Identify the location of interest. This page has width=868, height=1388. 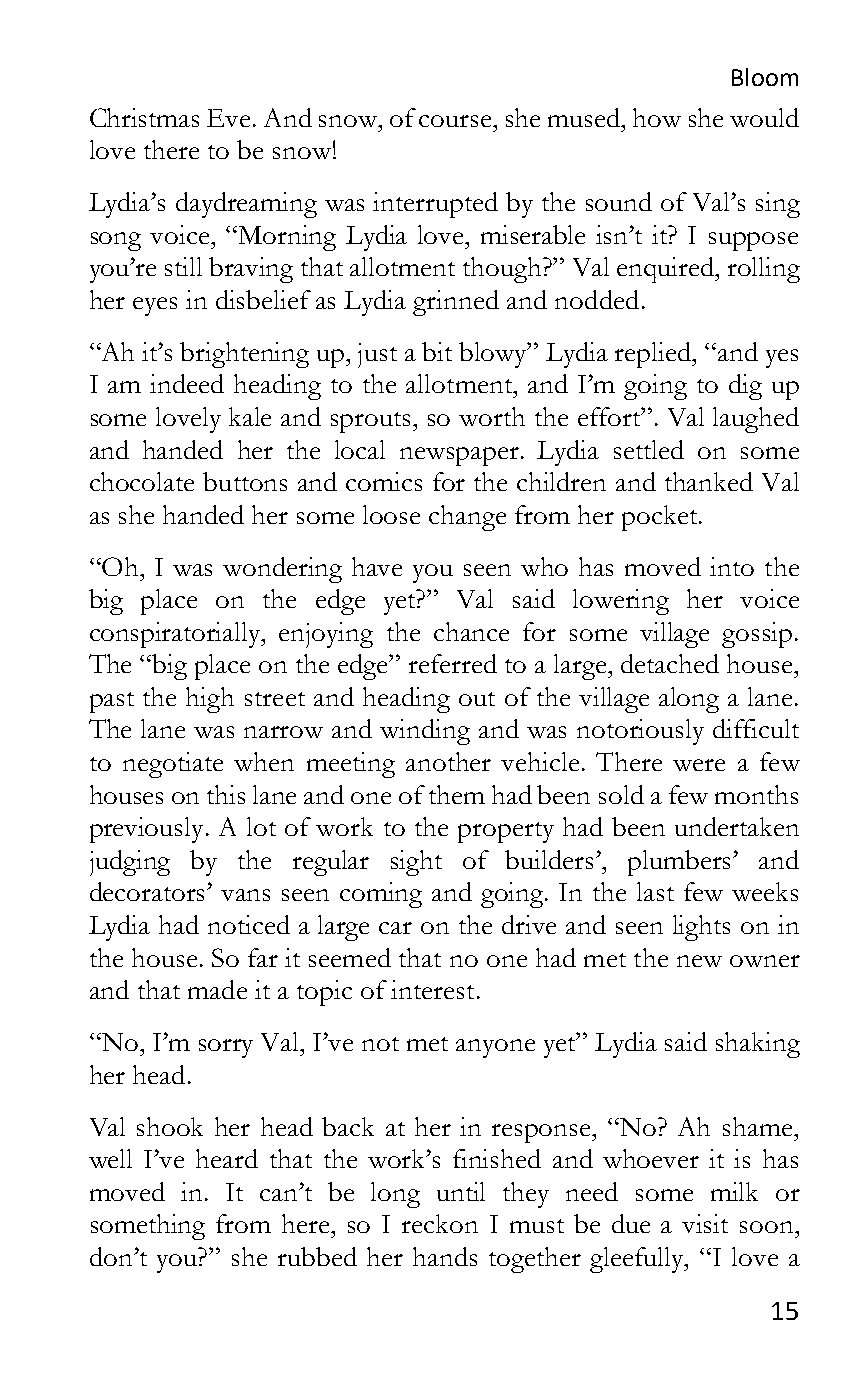
(432, 989).
